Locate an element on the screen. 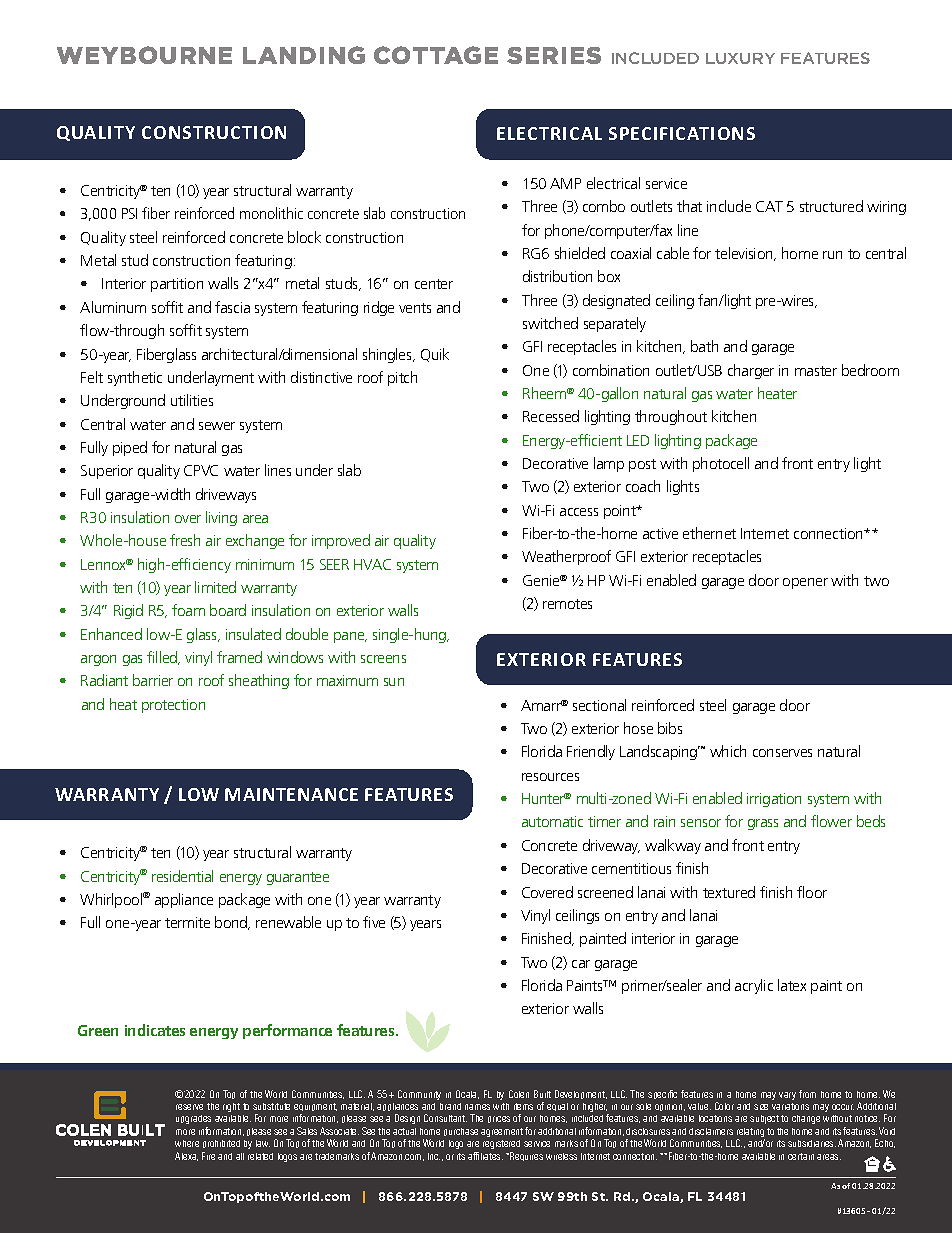  pitch is located at coordinates (402, 378).
